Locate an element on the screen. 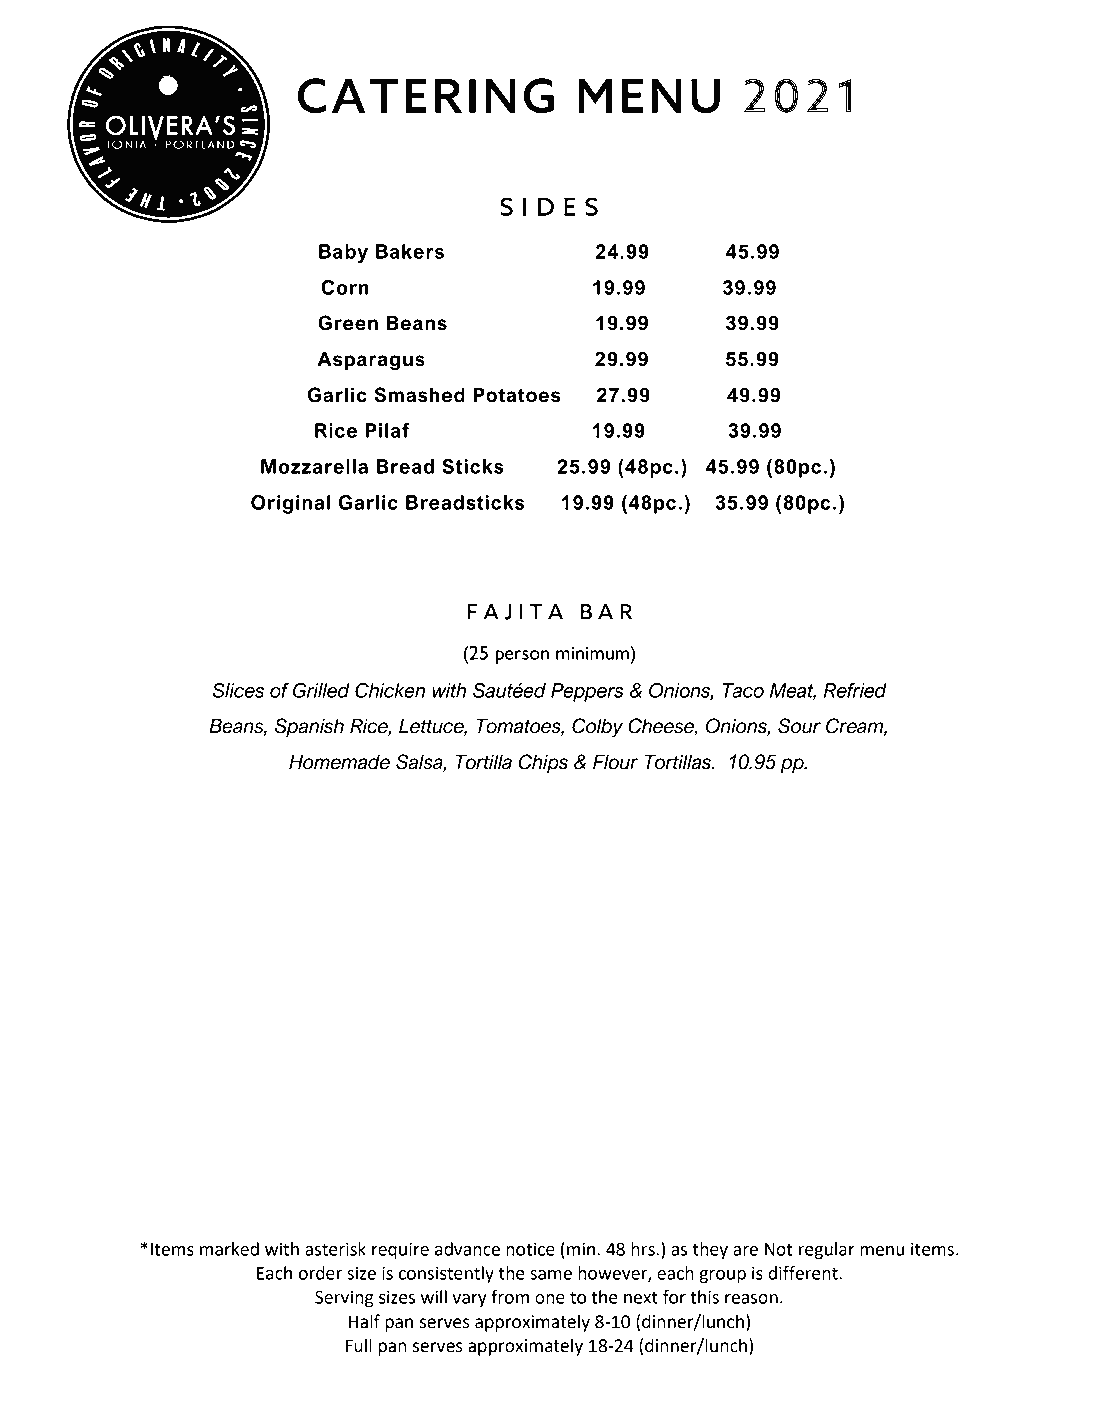 Image resolution: width=1099 pixels, height=1422 pixels. Spanish is located at coordinates (309, 727).
